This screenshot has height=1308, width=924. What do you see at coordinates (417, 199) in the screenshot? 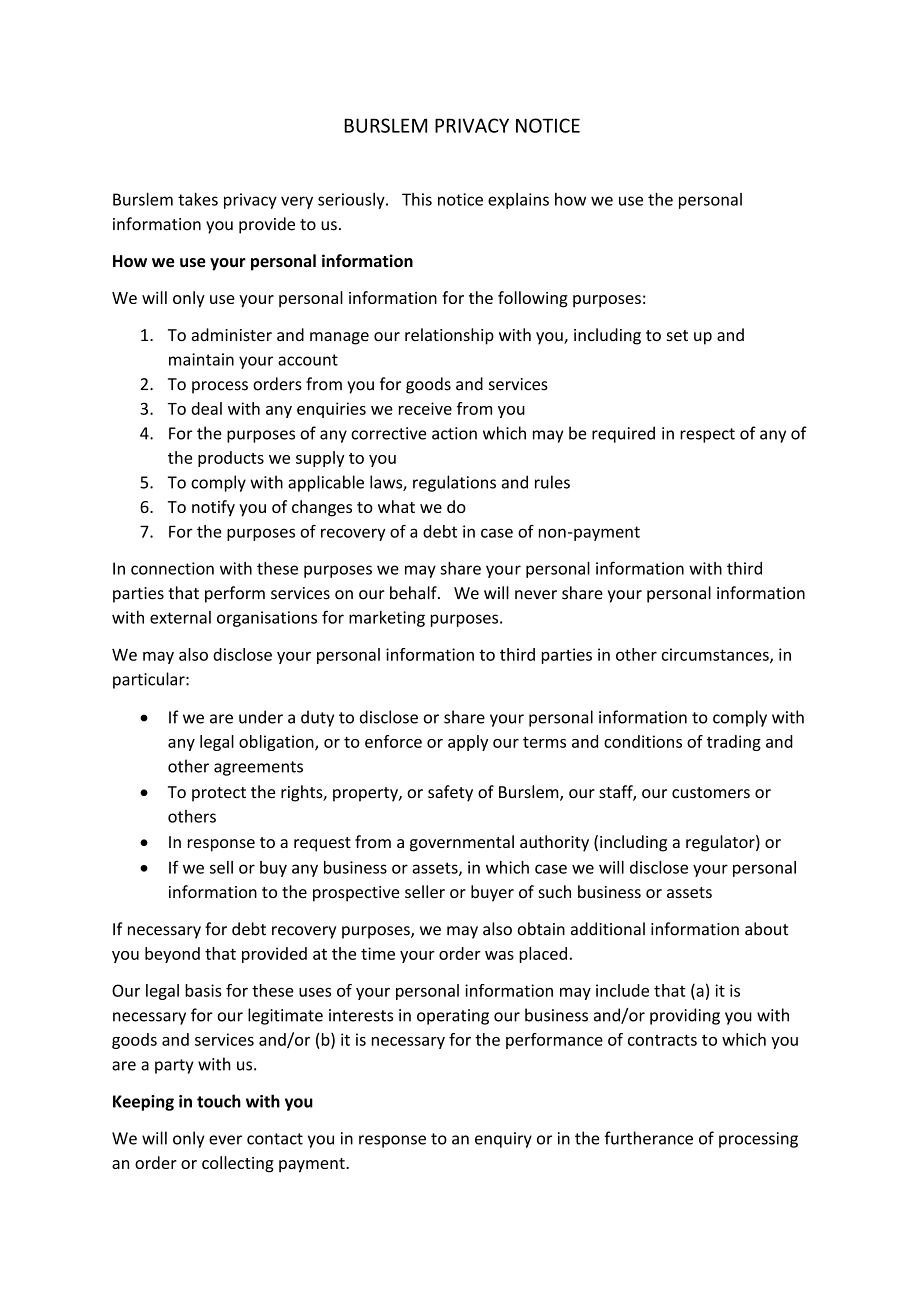
I see `This` at bounding box center [417, 199].
